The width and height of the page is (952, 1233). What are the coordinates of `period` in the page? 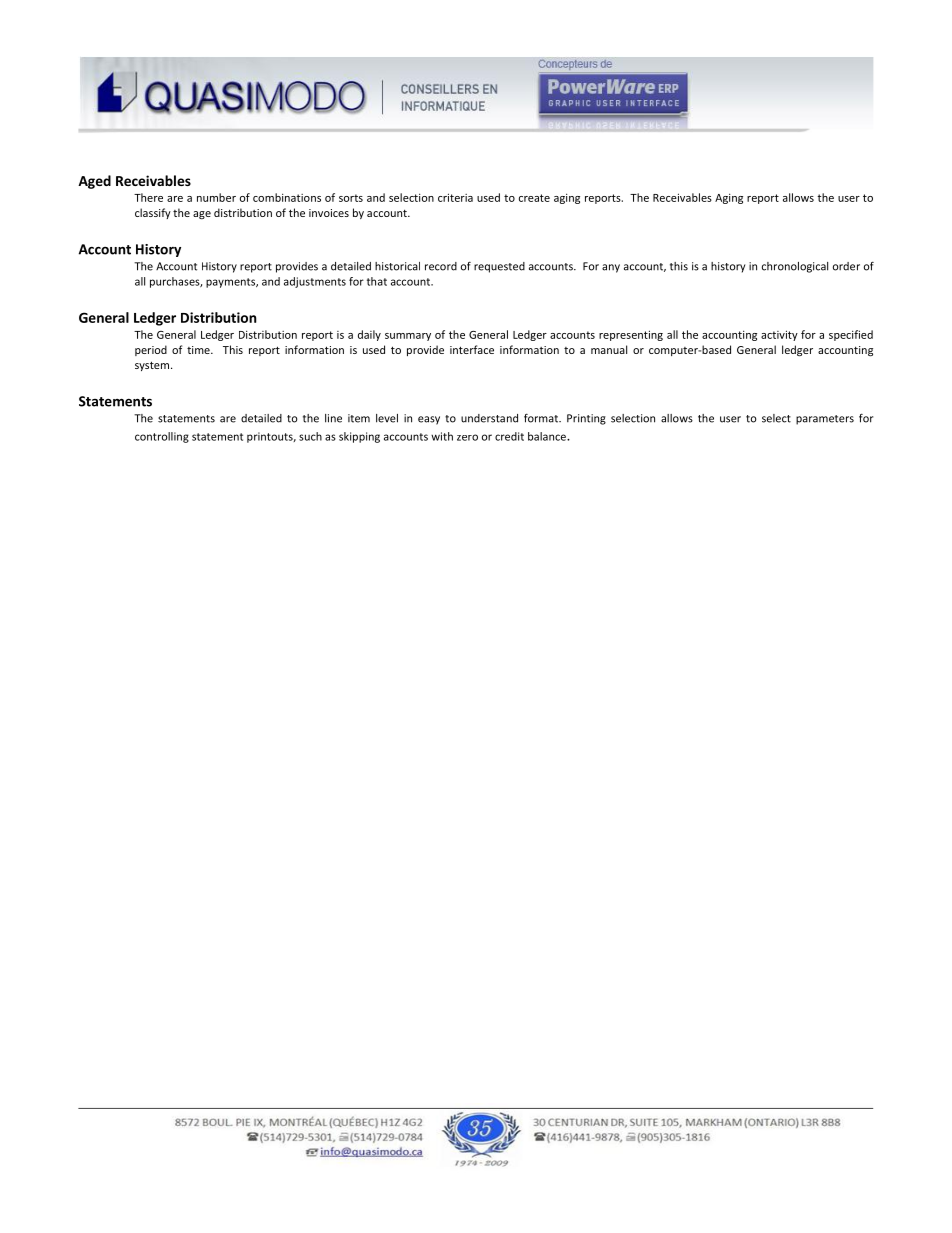 It's located at (151, 350).
